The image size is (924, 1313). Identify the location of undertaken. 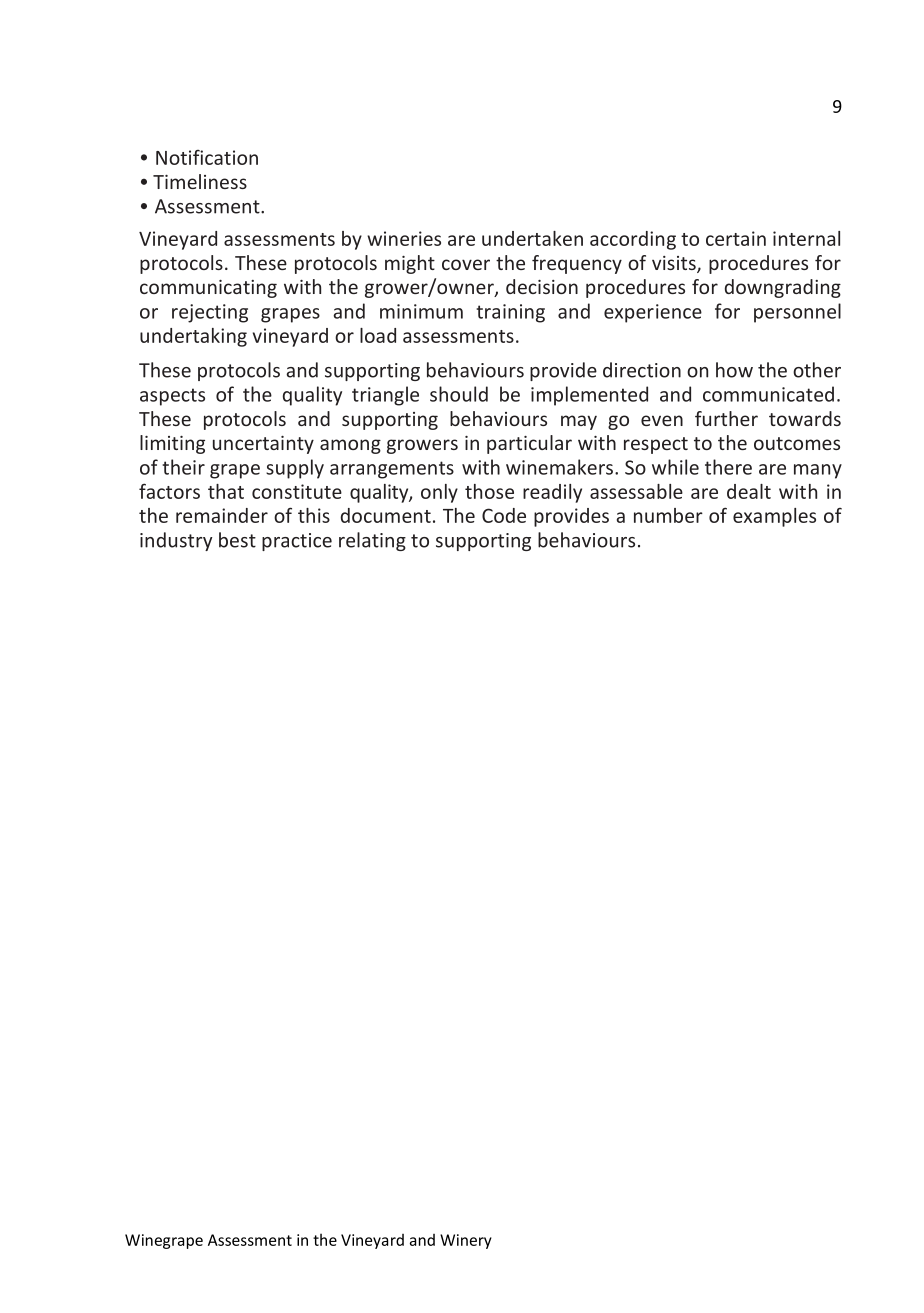
(532, 238).
